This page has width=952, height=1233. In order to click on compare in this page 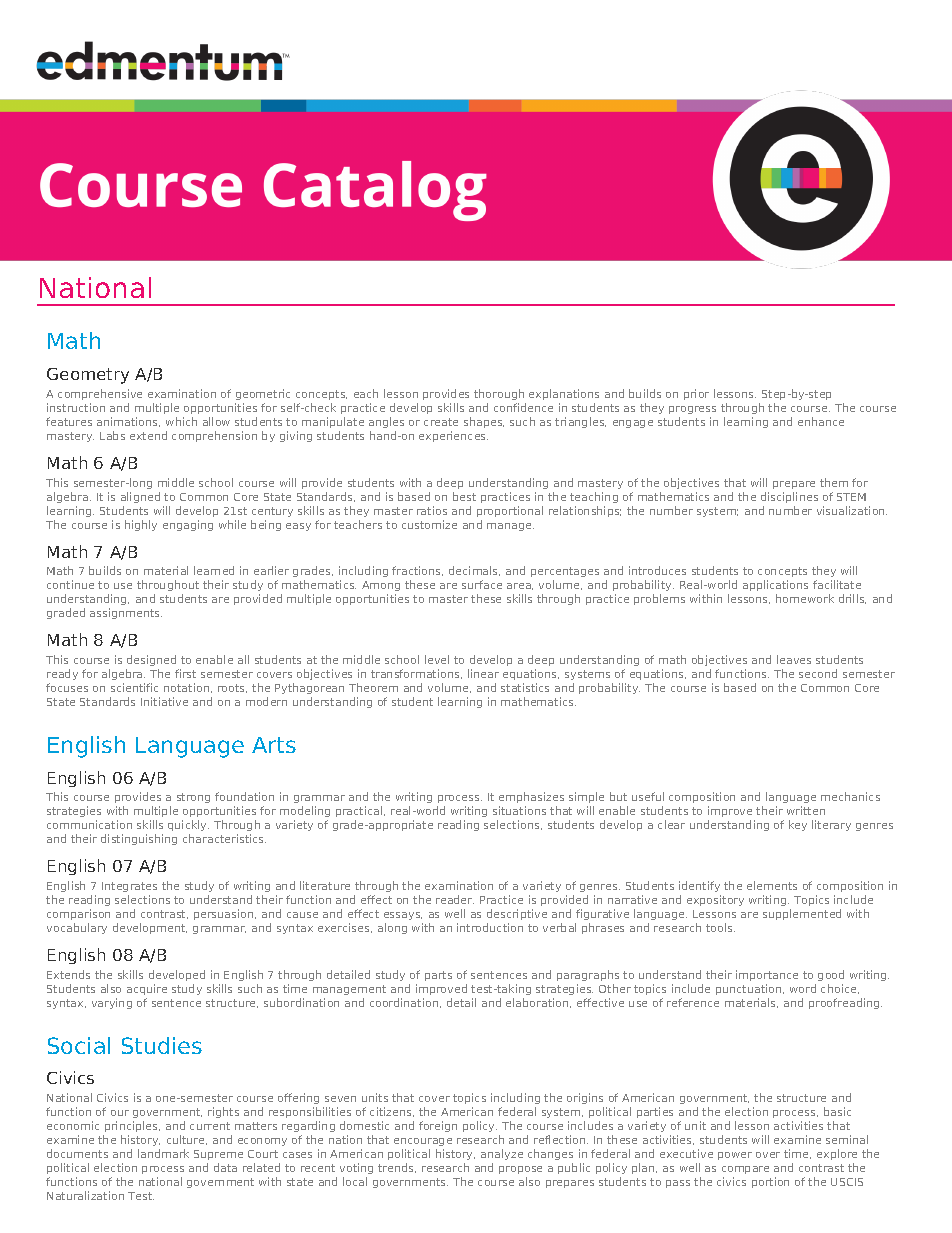, I will do `click(745, 1172)`.
